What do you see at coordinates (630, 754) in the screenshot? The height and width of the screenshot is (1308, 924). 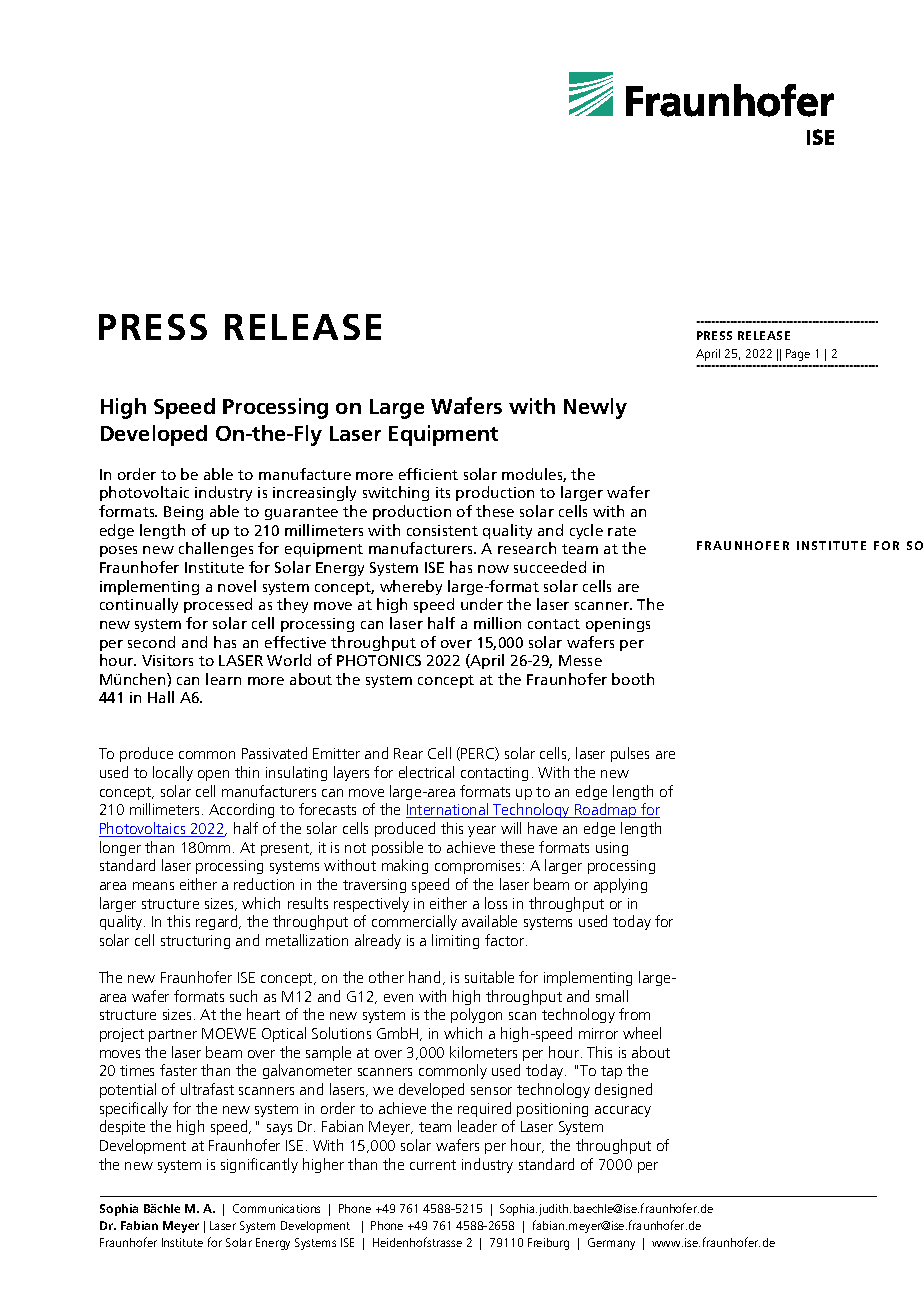 I see `pulses` at bounding box center [630, 754].
